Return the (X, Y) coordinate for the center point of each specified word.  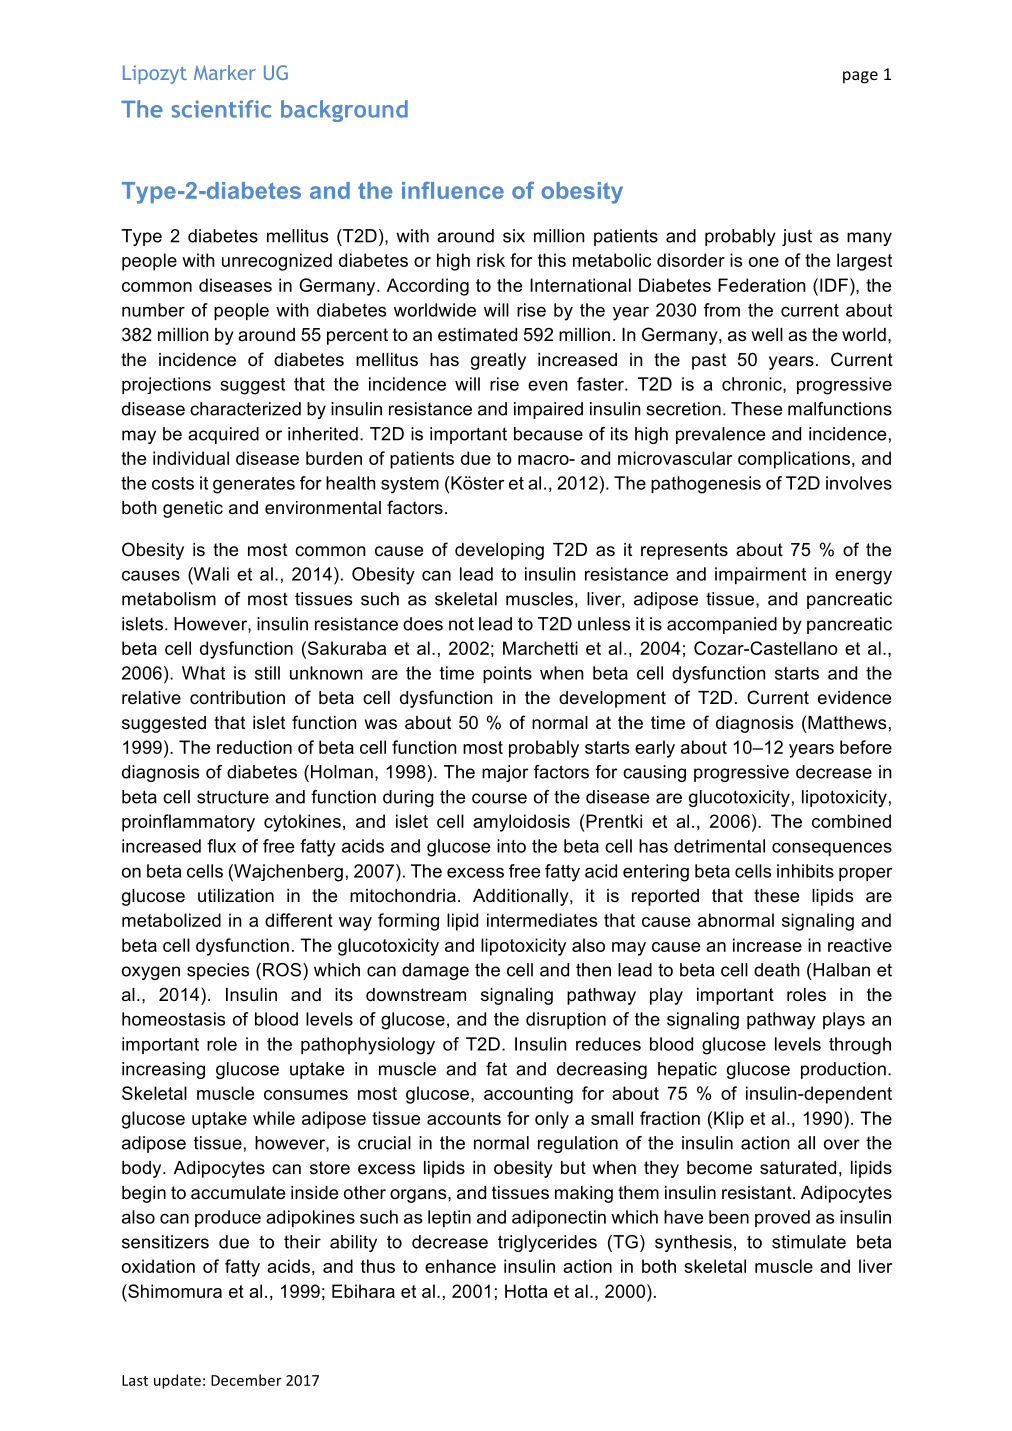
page (860, 77)
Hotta (526, 1291)
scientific (221, 109)
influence (453, 190)
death (777, 970)
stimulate (809, 1242)
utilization (236, 896)
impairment (760, 575)
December (246, 1380)
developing (499, 551)
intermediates (542, 920)
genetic (193, 509)
